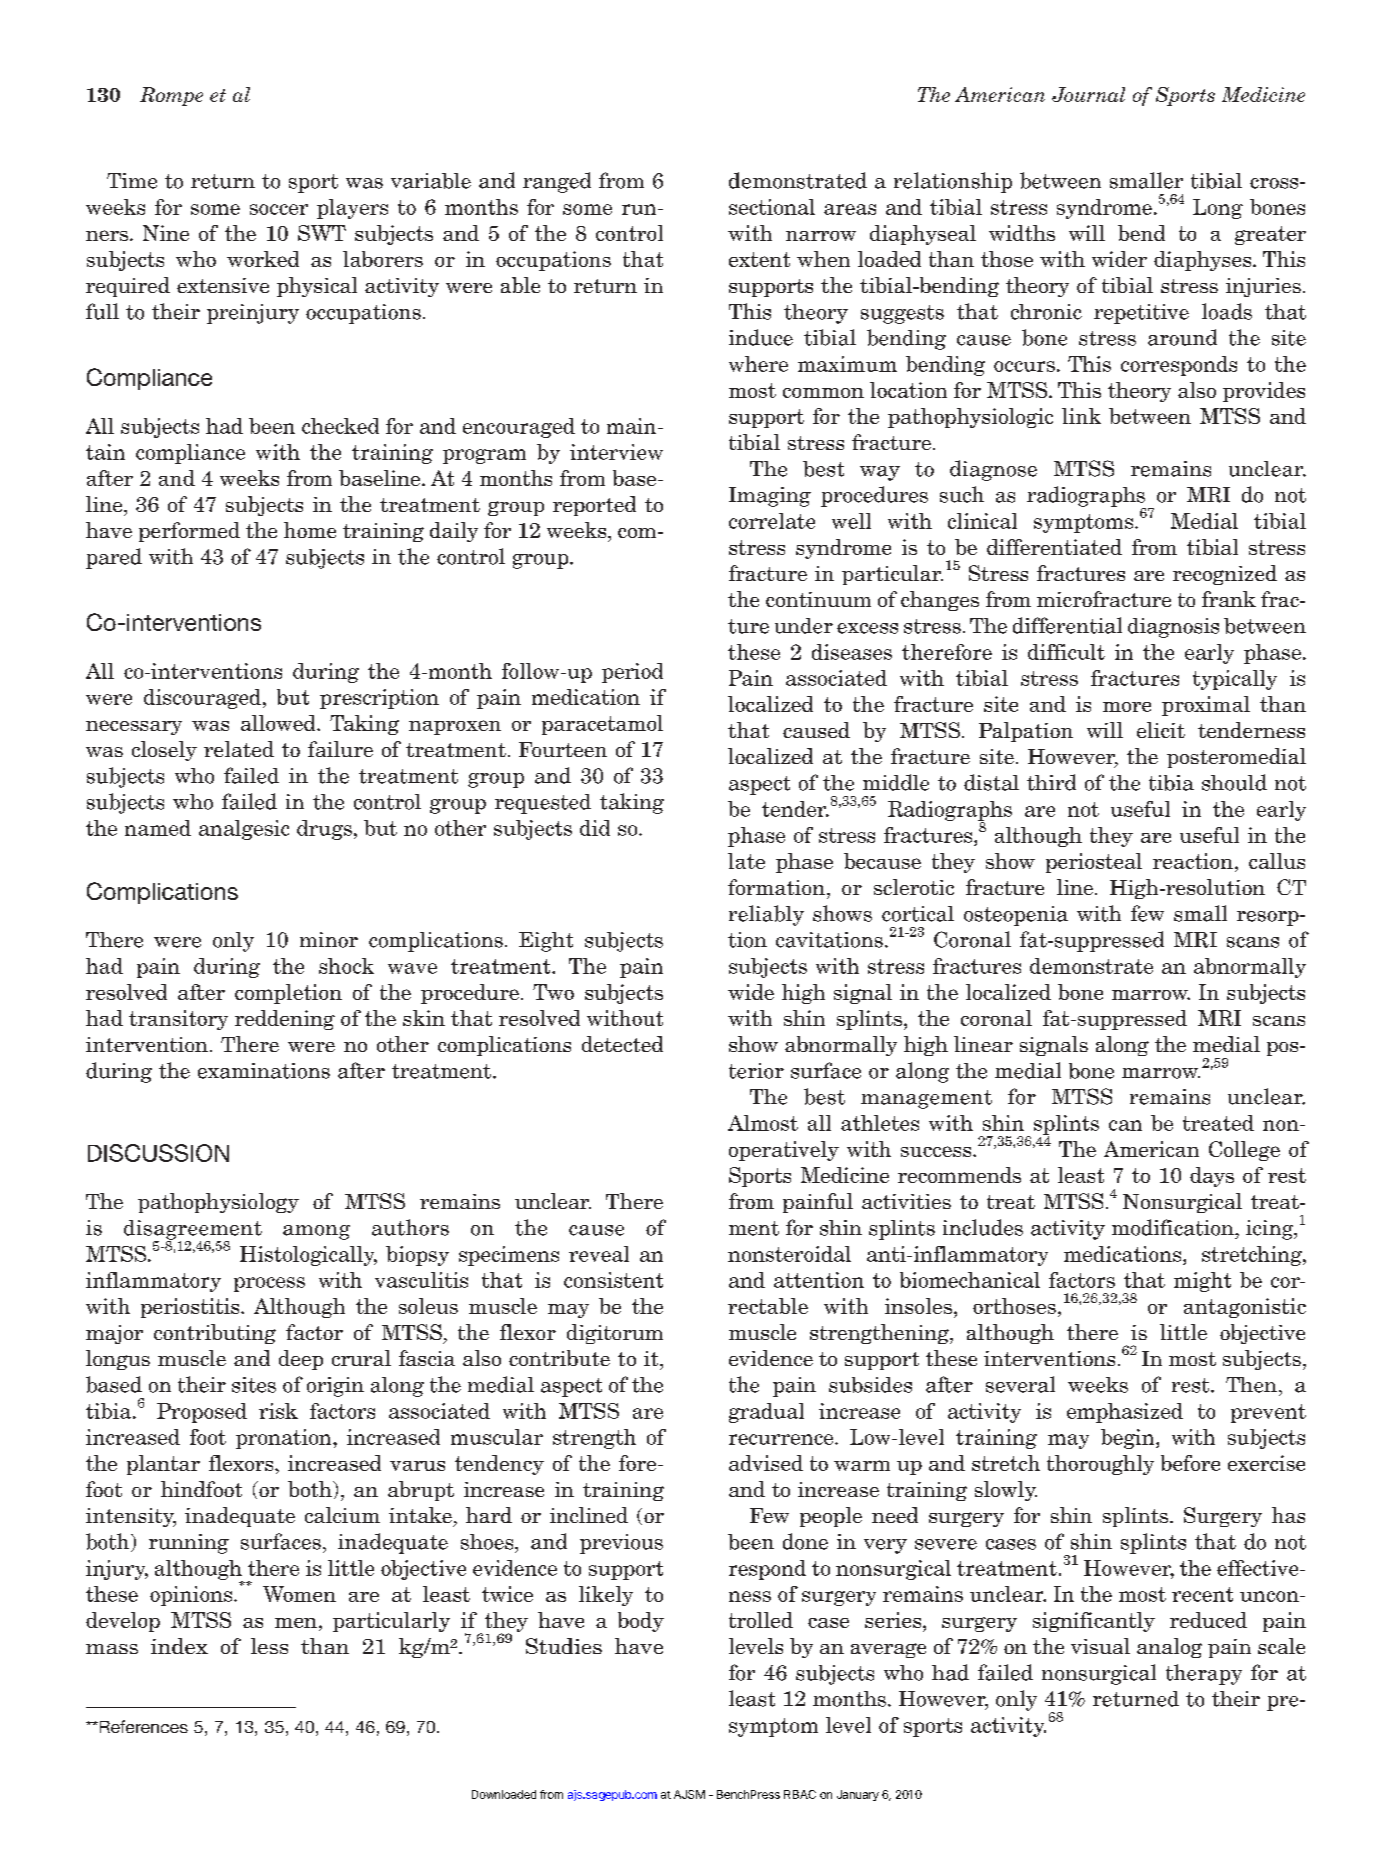  I want to click on Journal, so click(1088, 94).
